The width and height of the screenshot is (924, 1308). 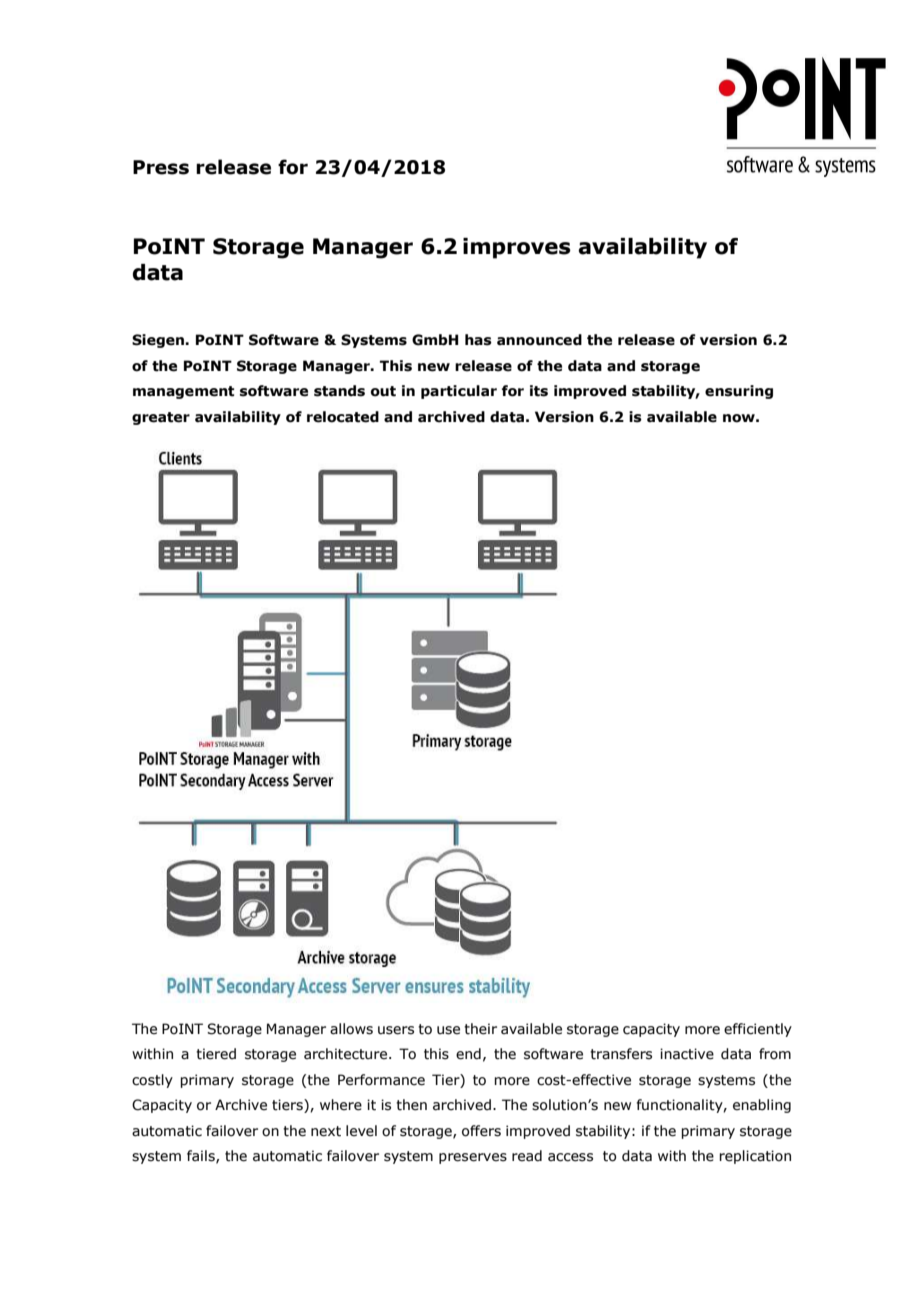 What do you see at coordinates (343, 417) in the screenshot?
I see `relocated` at bounding box center [343, 417].
